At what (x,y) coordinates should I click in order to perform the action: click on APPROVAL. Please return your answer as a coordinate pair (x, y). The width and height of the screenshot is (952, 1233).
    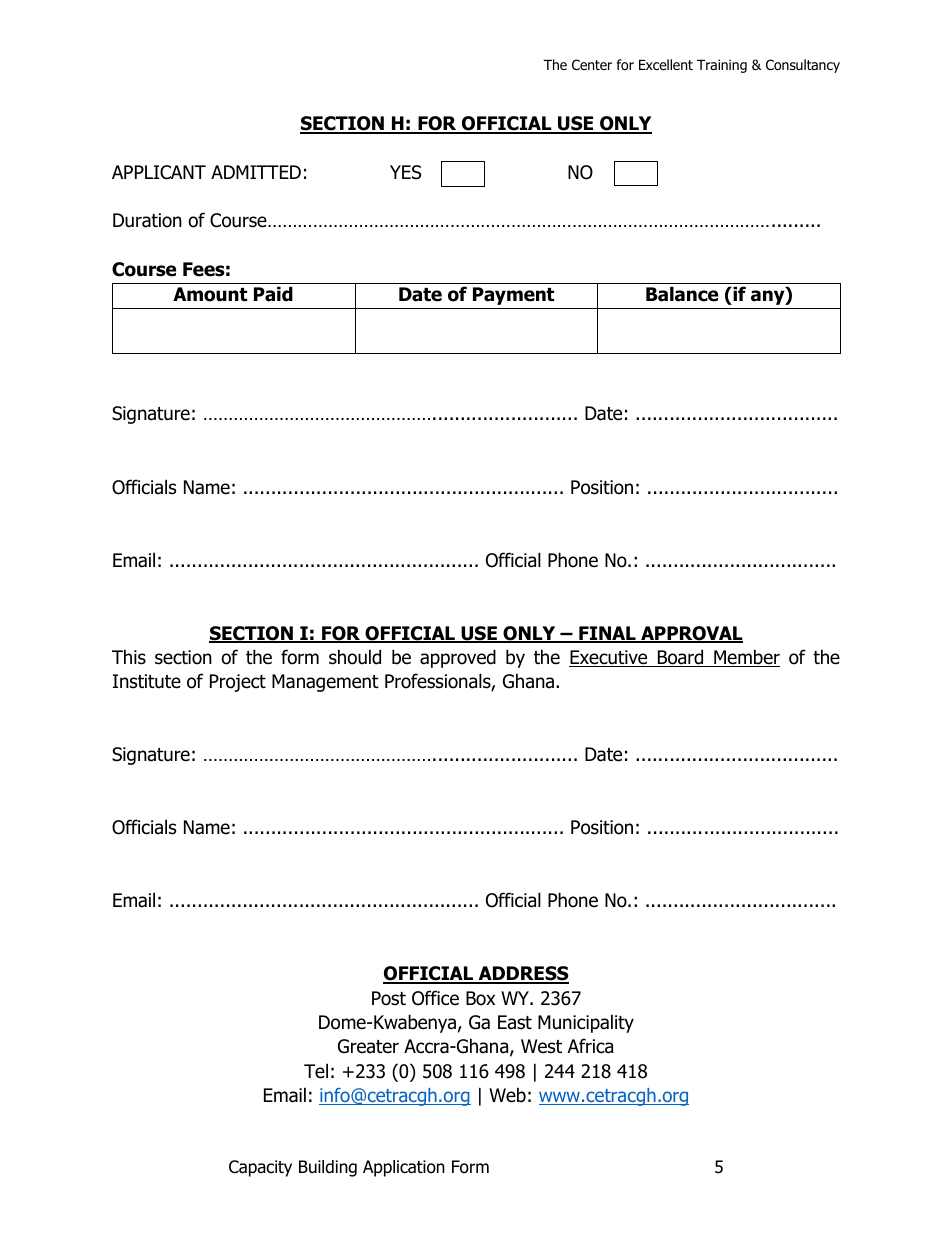
    Looking at the image, I should click on (691, 634).
